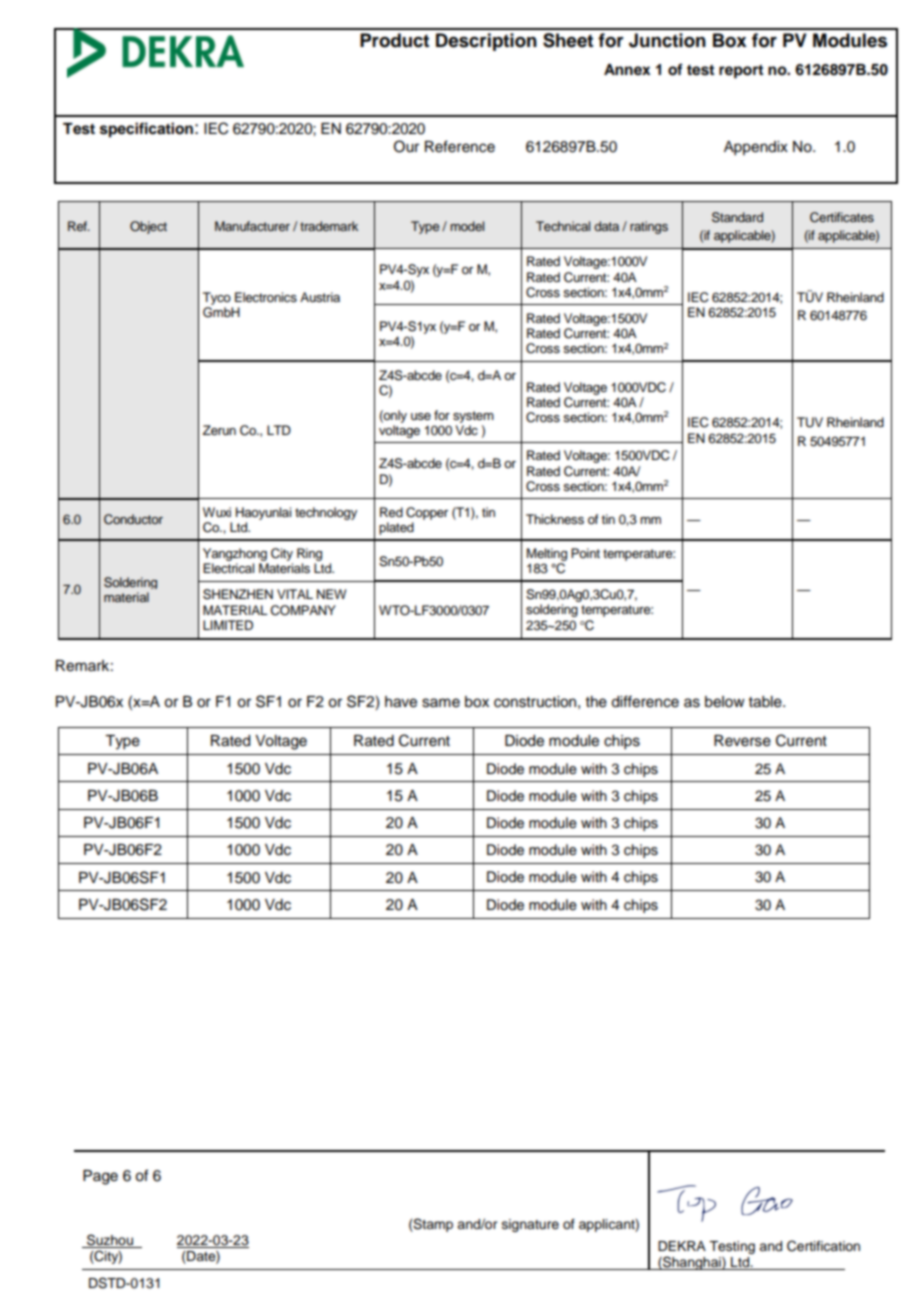 The width and height of the image is (924, 1308). What do you see at coordinates (110, 1241) in the image?
I see `Suzhou` at bounding box center [110, 1241].
